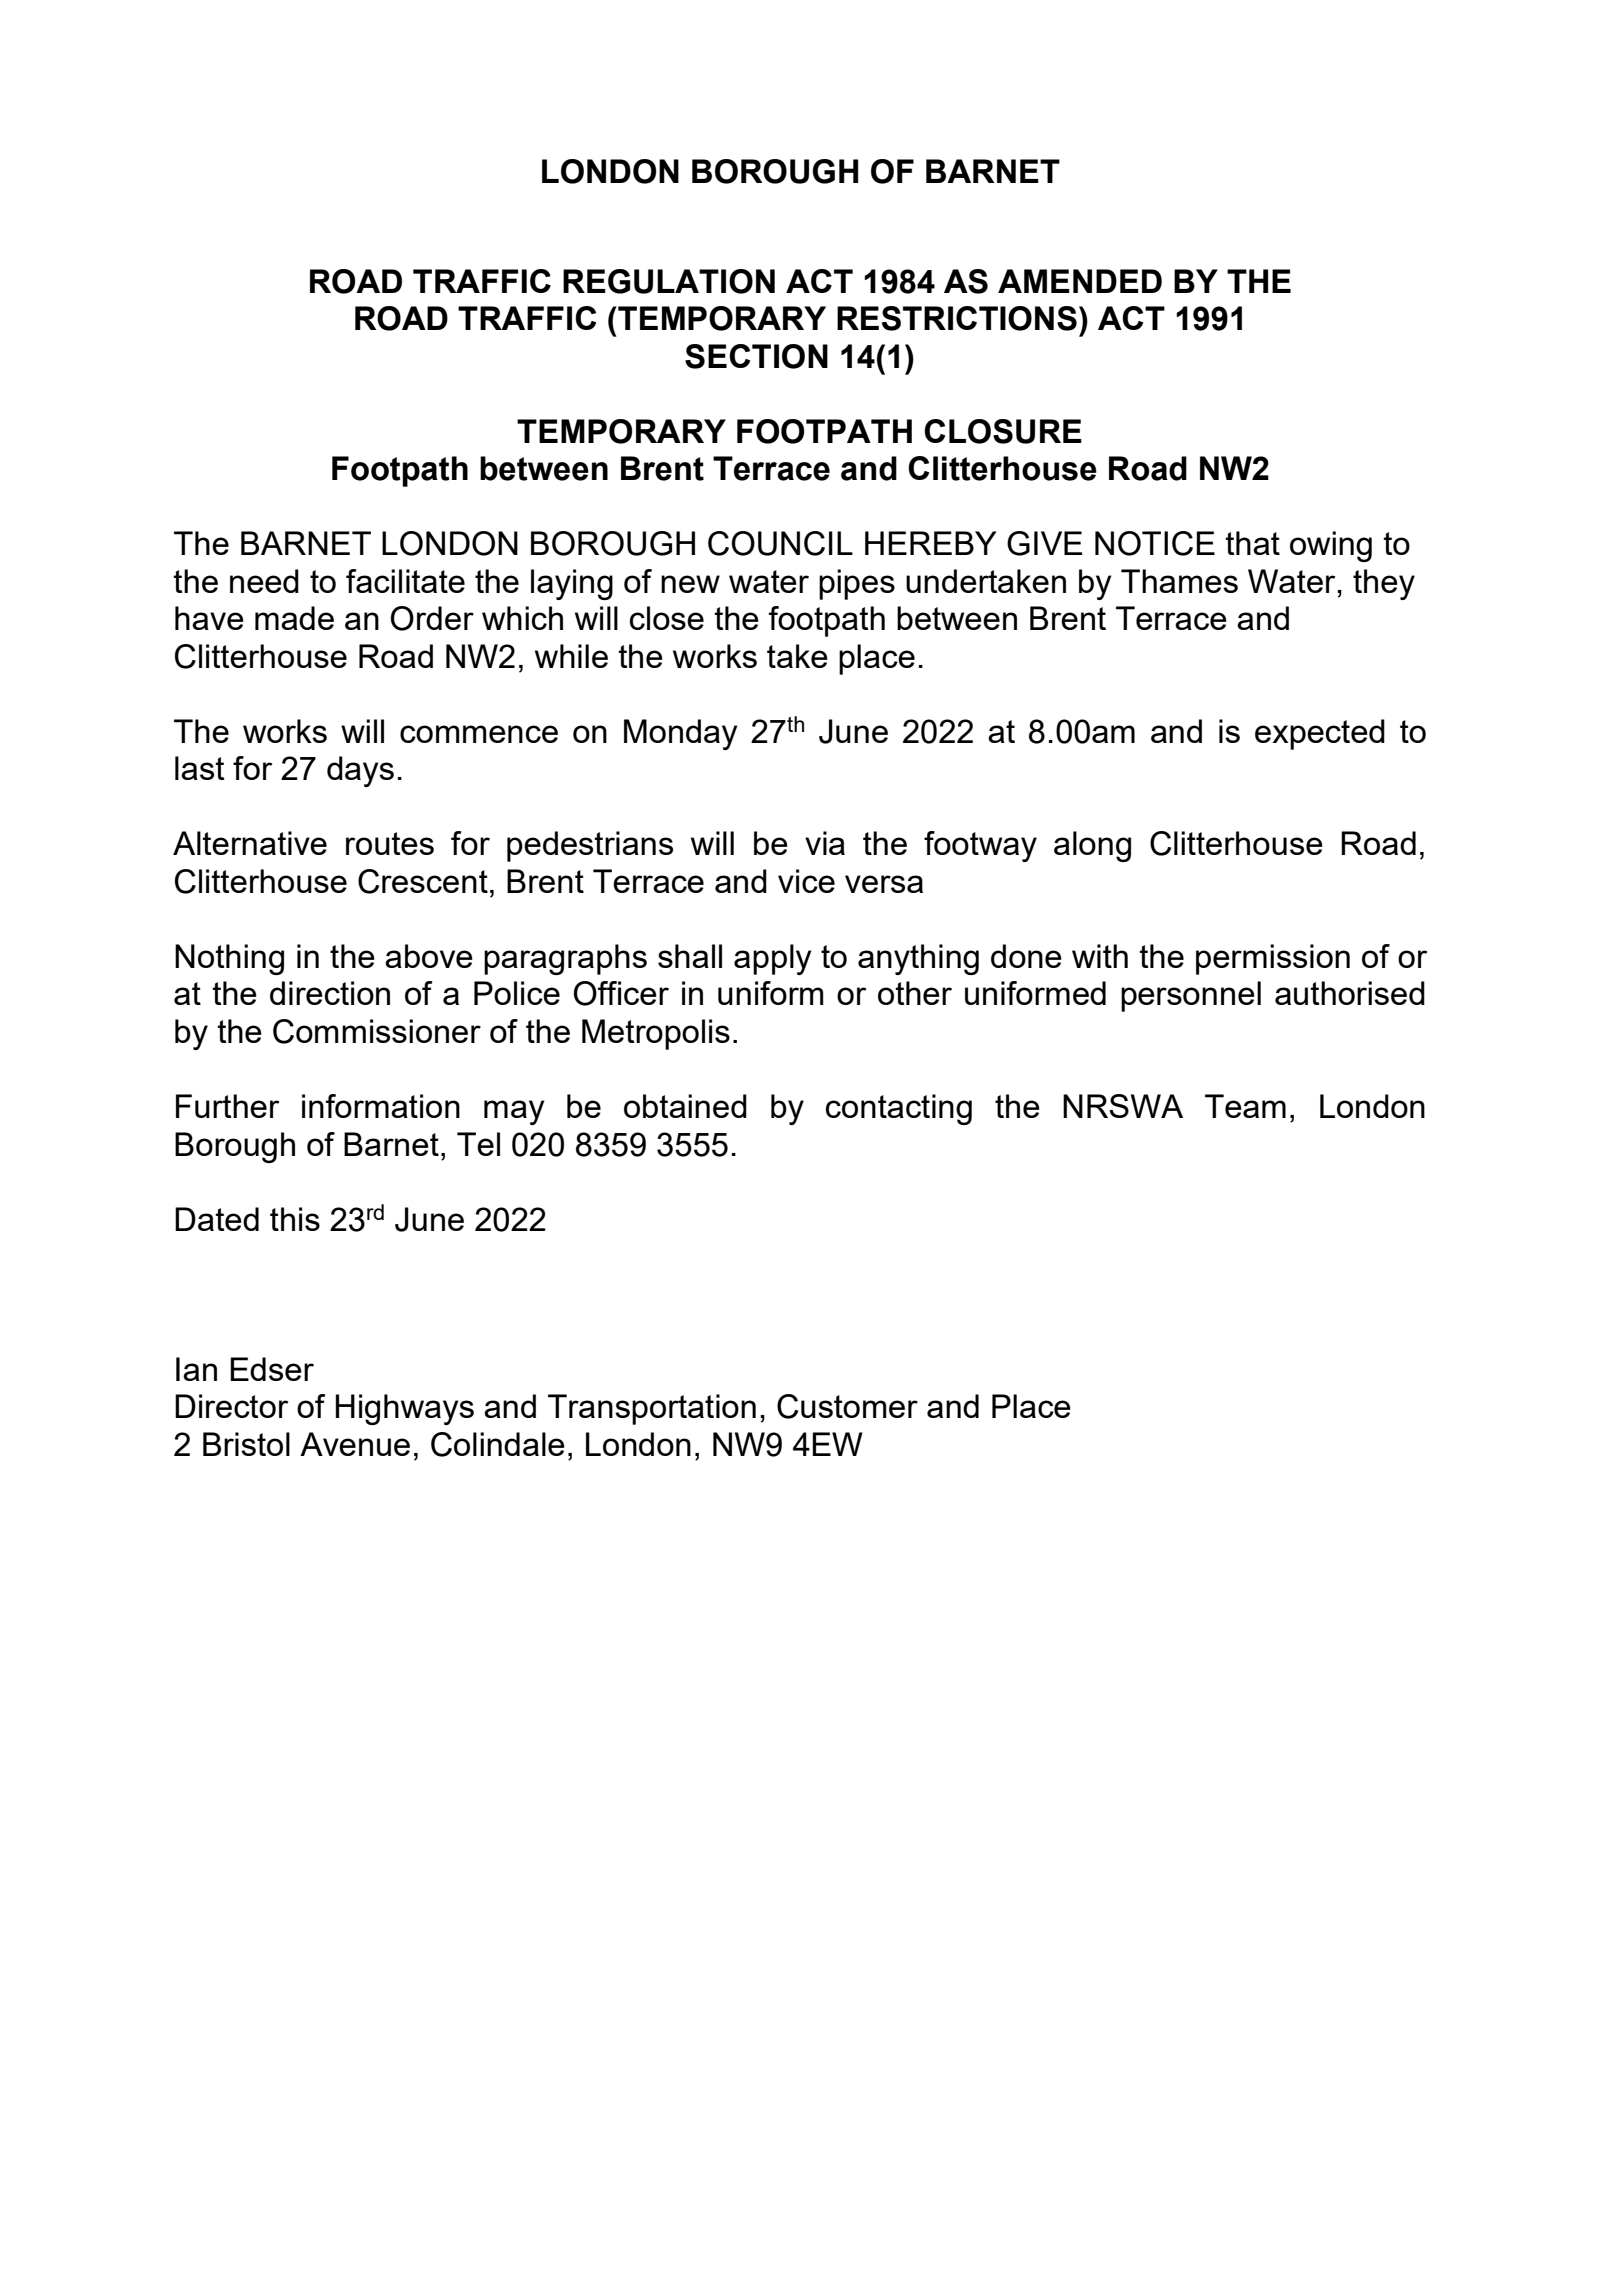  Describe the element at coordinates (1191, 996) in the screenshot. I see `personnel` at that location.
